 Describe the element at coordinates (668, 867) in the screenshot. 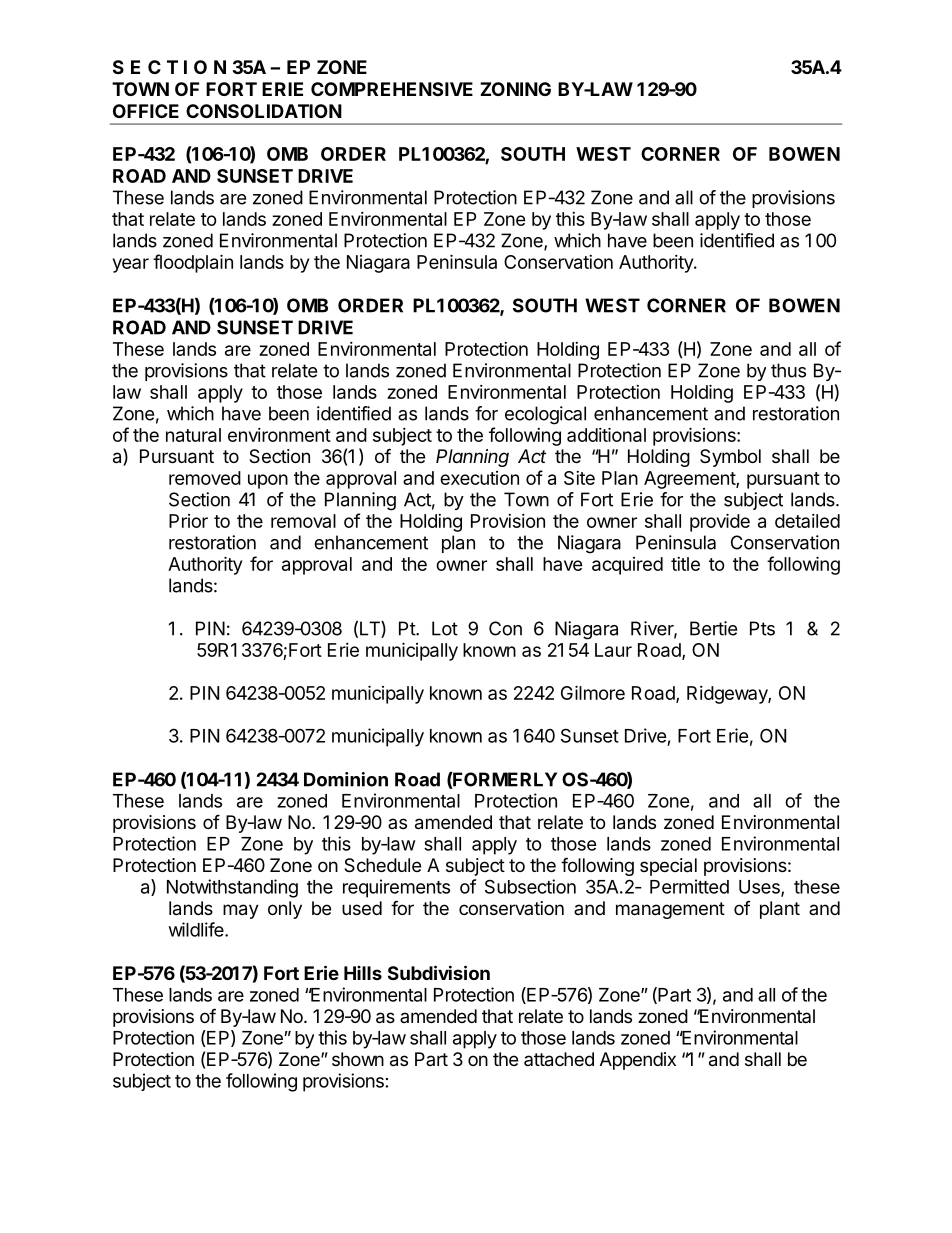

I see `special` at that location.
